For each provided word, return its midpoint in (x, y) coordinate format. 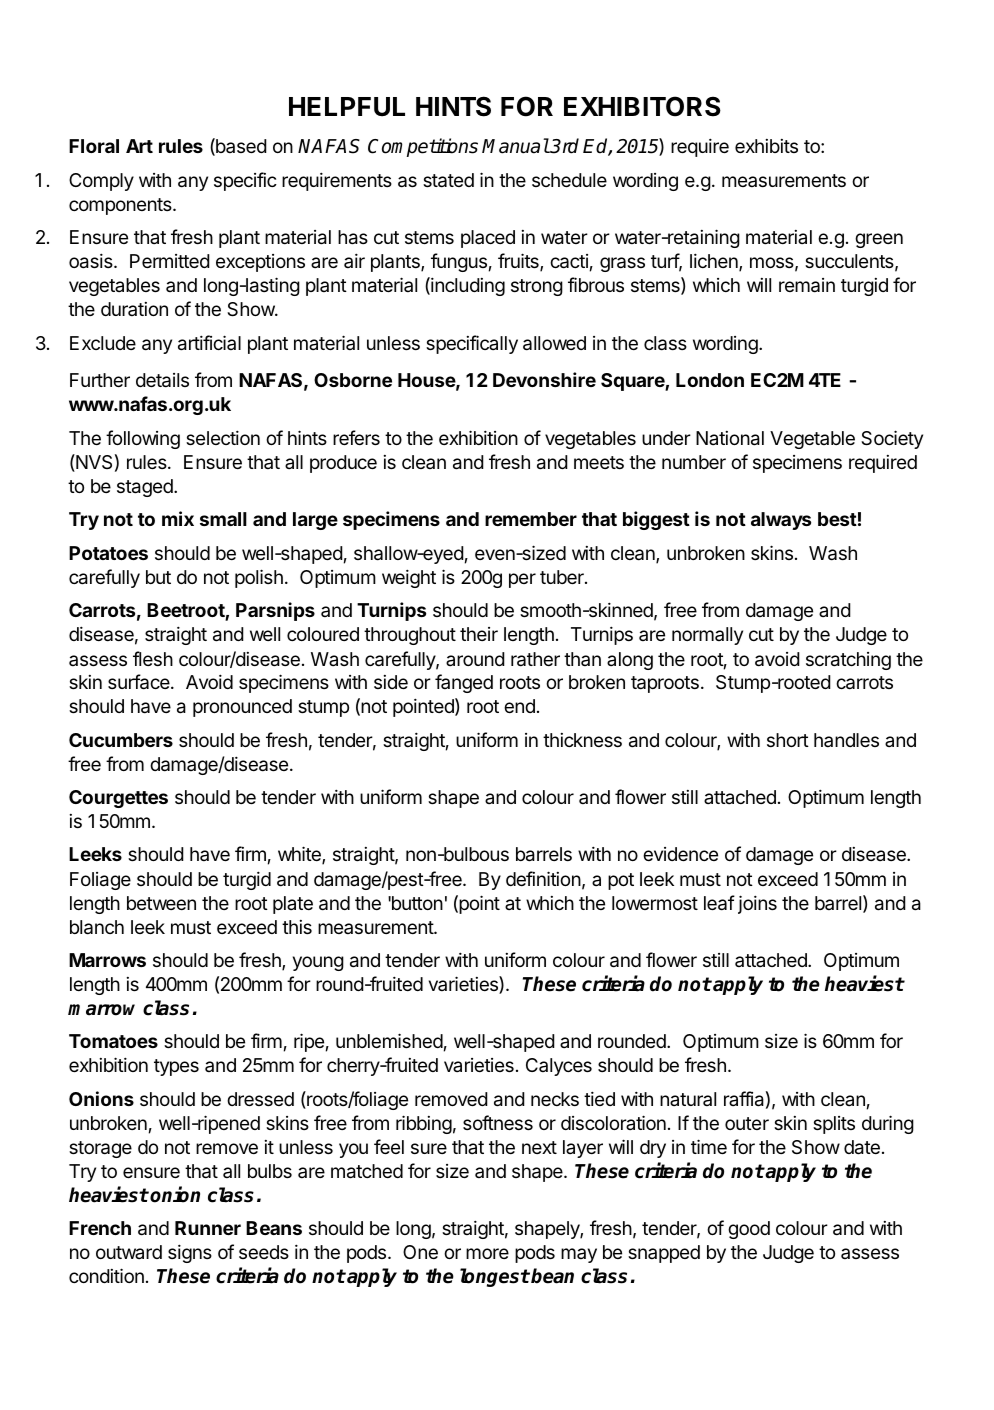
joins (757, 904)
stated (448, 180)
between (161, 903)
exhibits (766, 146)
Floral (94, 146)
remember (531, 519)
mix (178, 518)
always (781, 521)
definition (543, 878)
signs (190, 1253)
